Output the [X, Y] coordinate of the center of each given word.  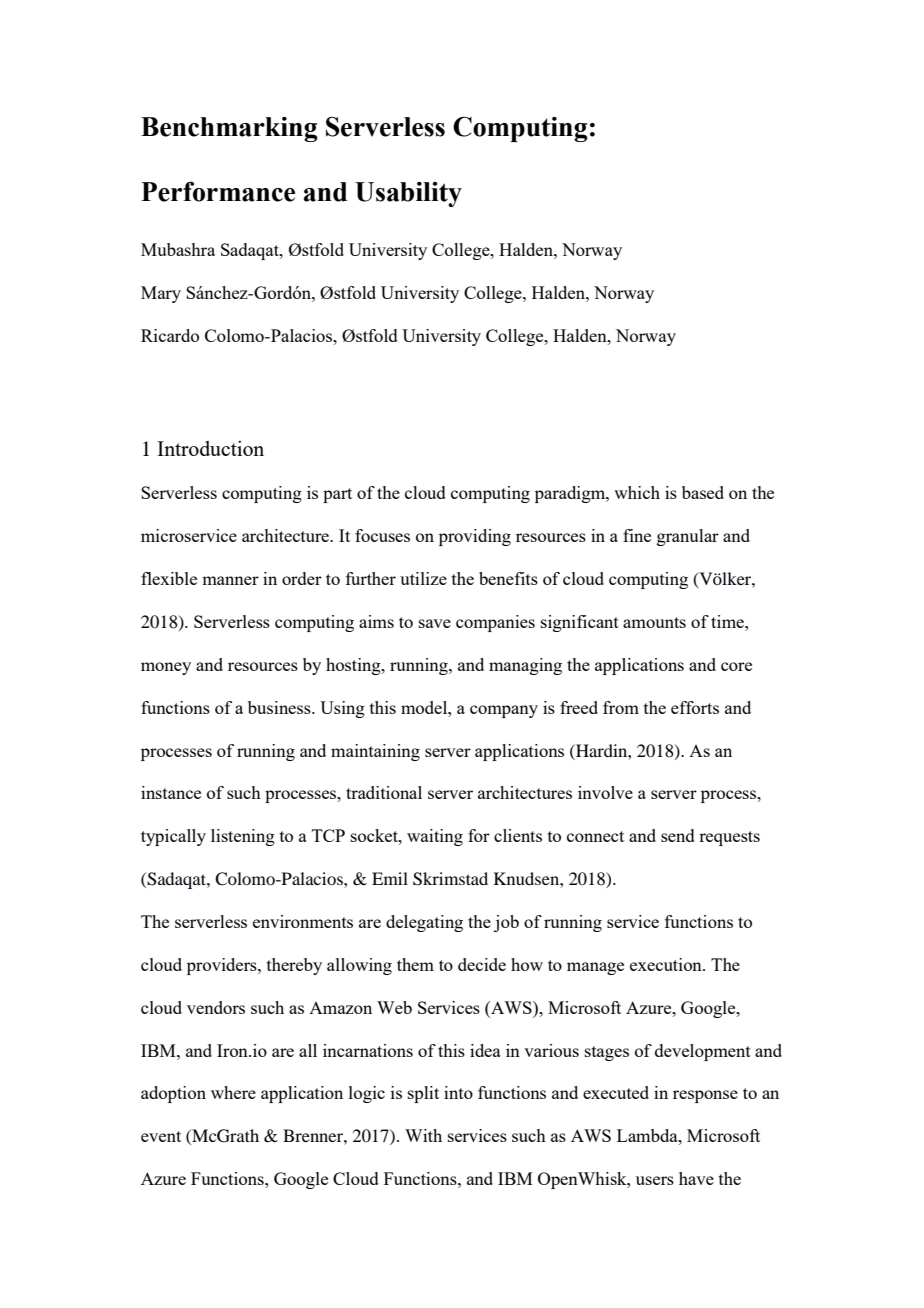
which [637, 492]
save [435, 623]
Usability [408, 194]
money [166, 668]
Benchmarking [229, 129]
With [423, 1135]
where [233, 1092]
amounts [654, 622]
